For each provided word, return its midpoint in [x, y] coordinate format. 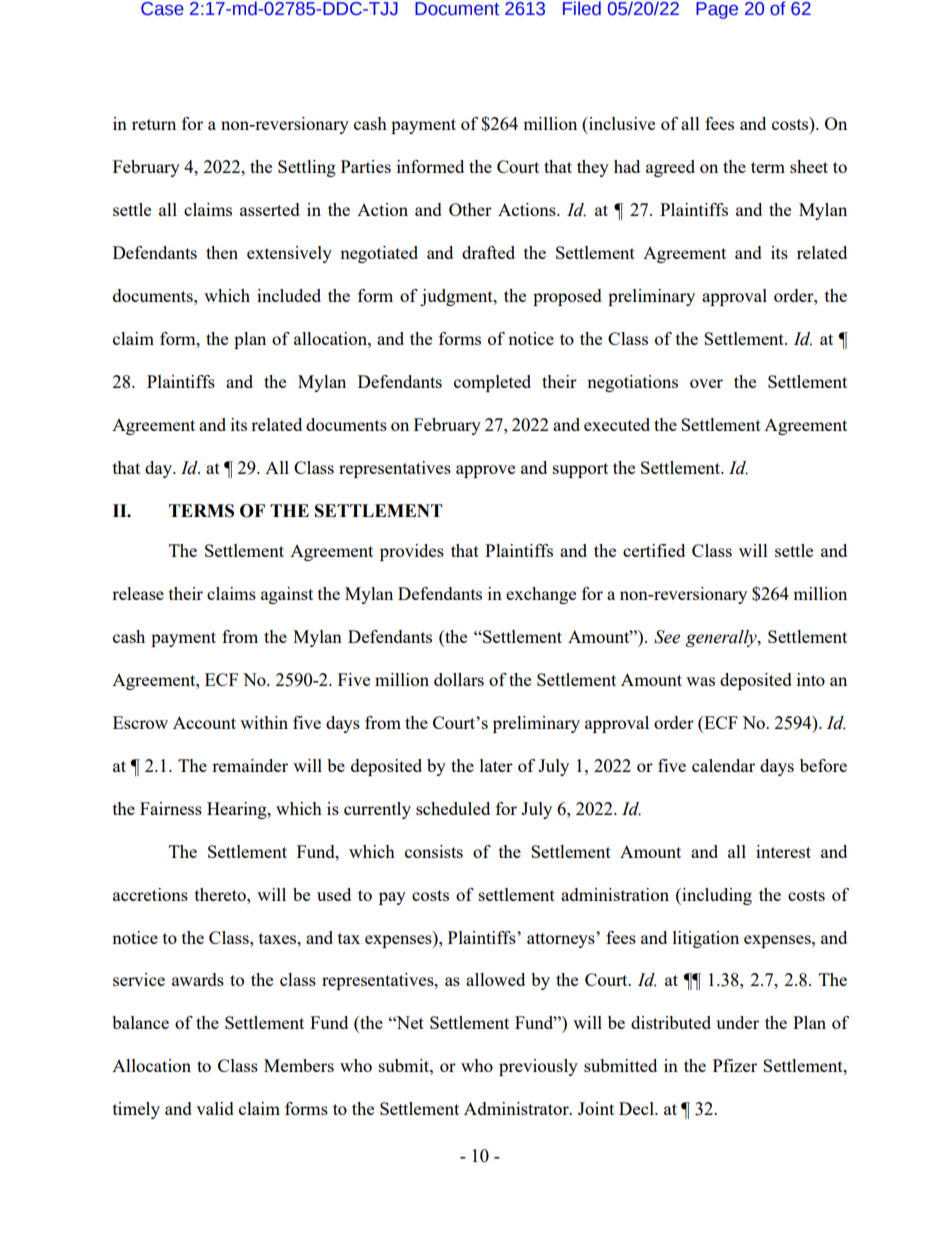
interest [783, 851]
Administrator [517, 1108]
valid [215, 1108]
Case [162, 9]
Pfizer [735, 1065]
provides [412, 552]
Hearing [238, 810]
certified [654, 550]
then [222, 252]
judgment [457, 297]
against [287, 595]
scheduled [453, 808]
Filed [582, 8]
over [706, 383]
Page [717, 10]
